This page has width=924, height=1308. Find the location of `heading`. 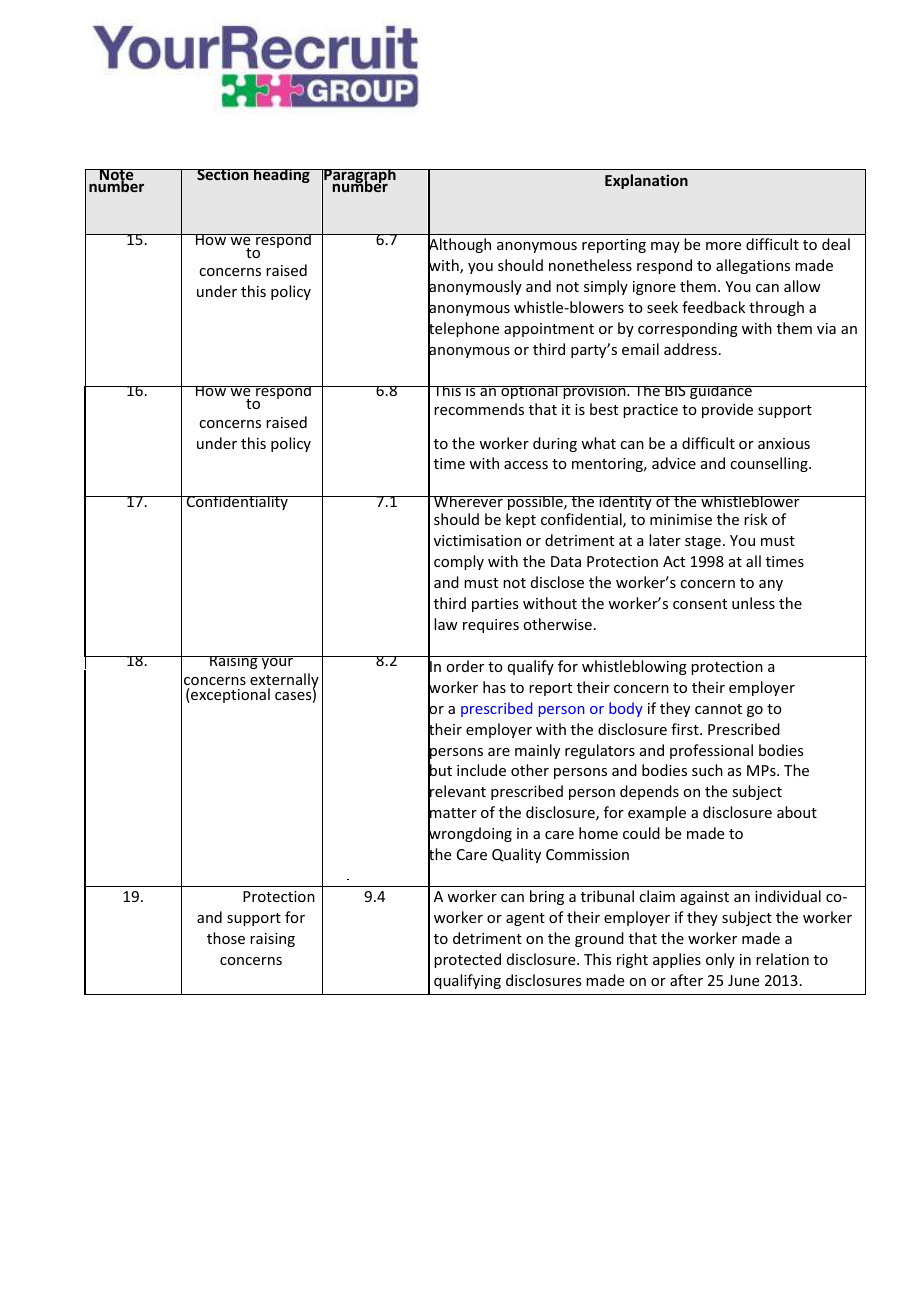

heading is located at coordinates (282, 176).
